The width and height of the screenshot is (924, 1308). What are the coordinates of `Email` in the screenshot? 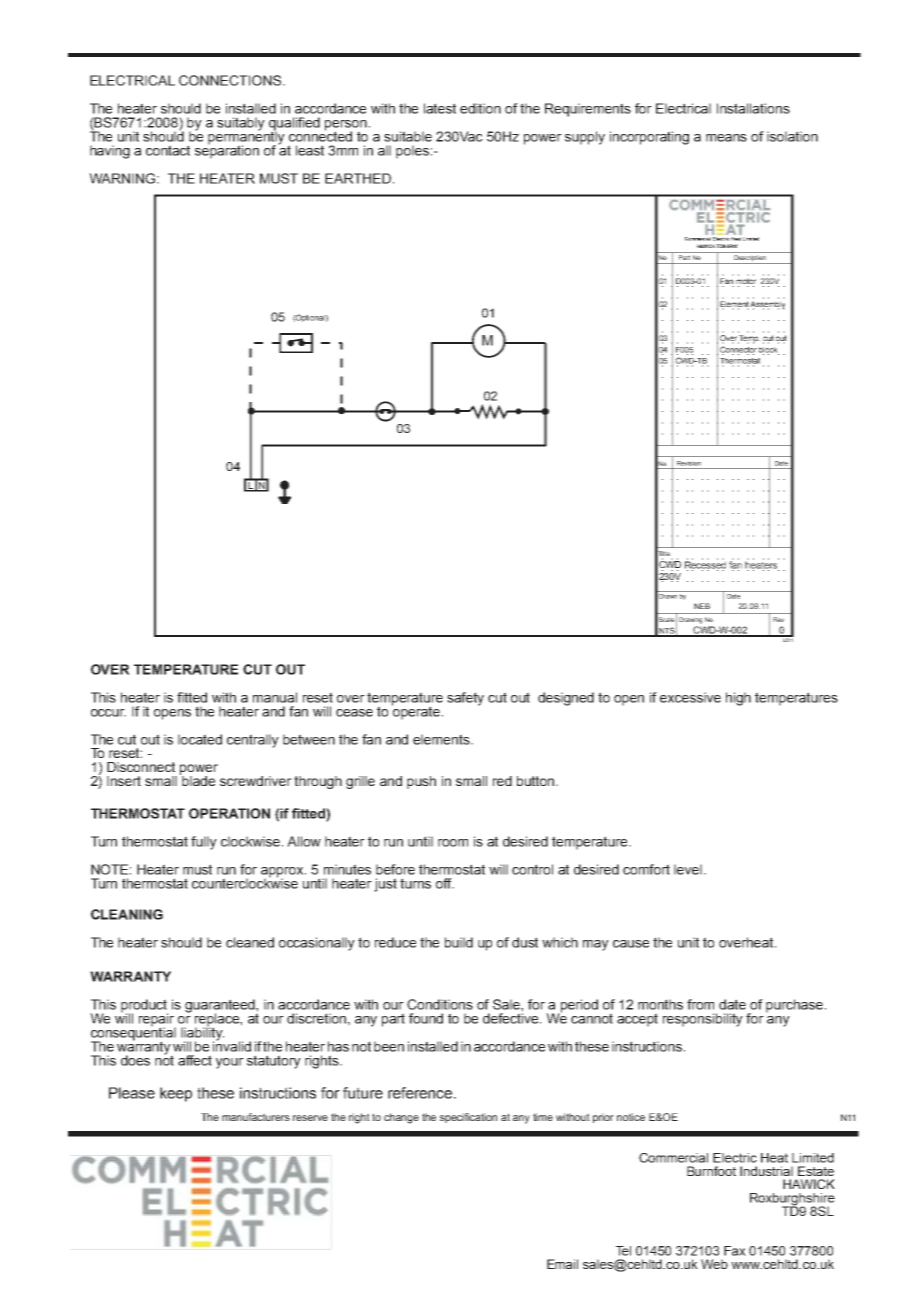 It's located at (562, 1264).
